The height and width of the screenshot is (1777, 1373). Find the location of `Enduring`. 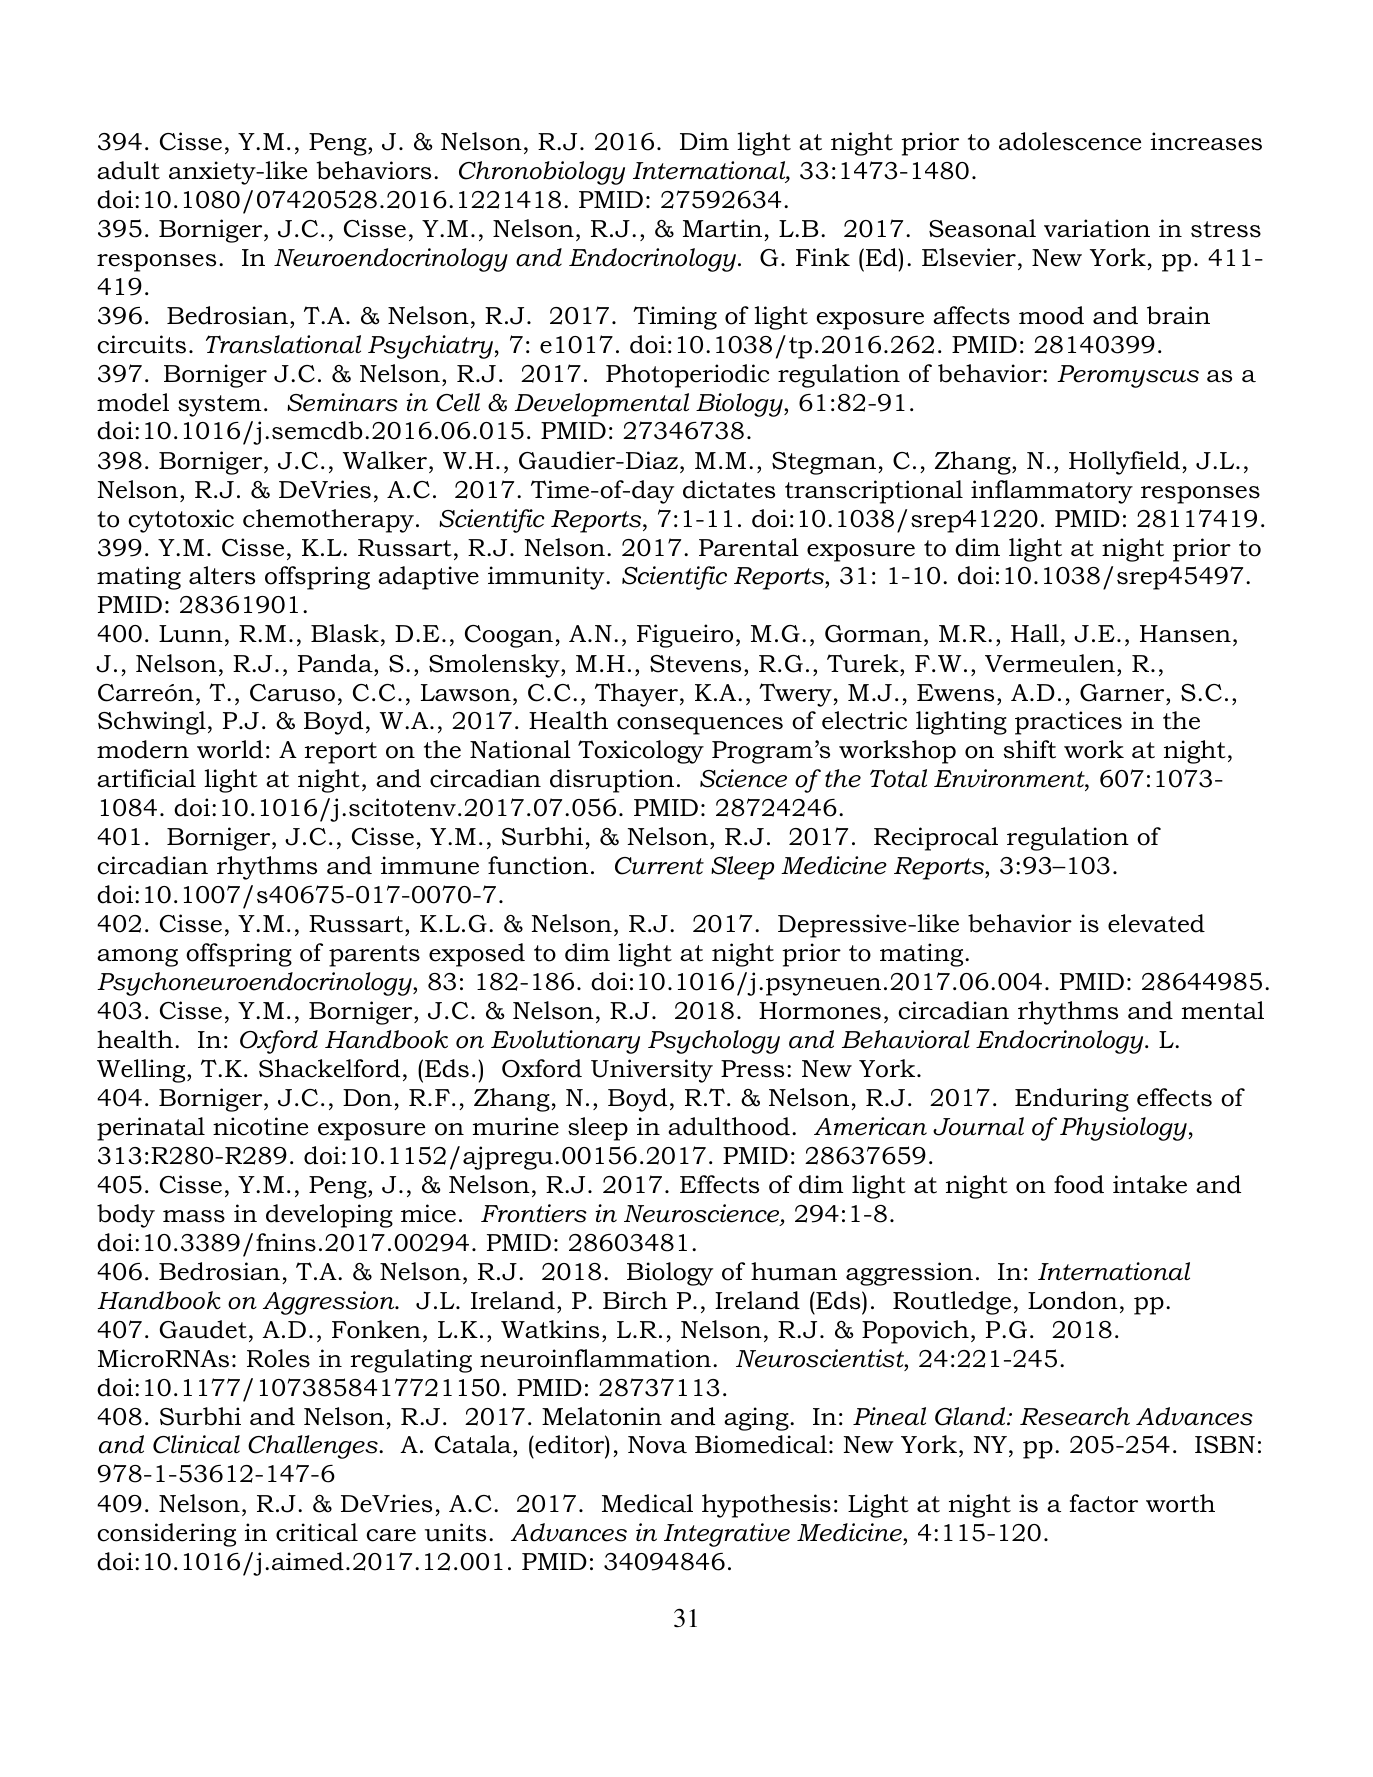

Enduring is located at coordinates (1072, 1100).
